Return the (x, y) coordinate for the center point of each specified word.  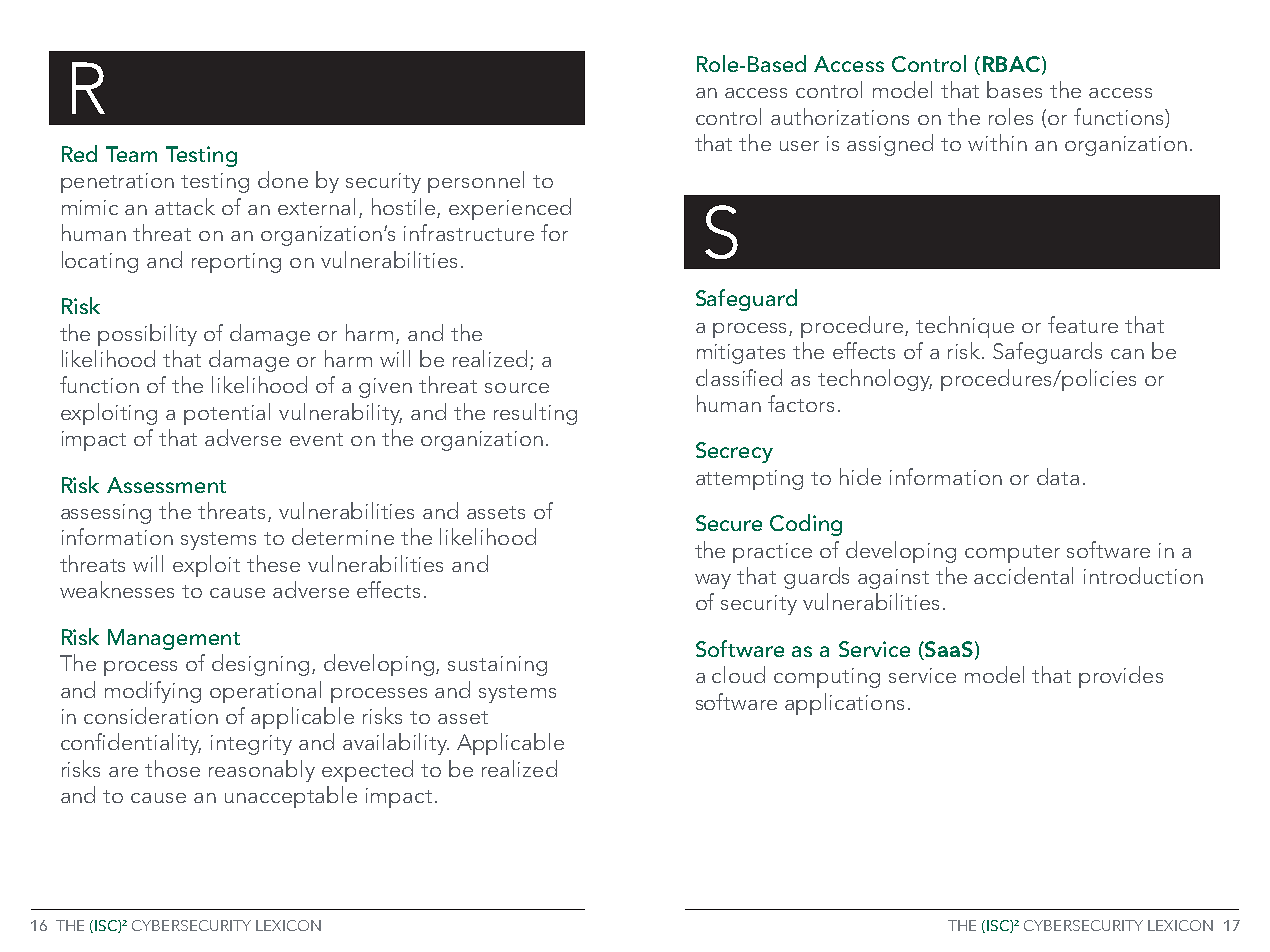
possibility (147, 335)
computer (1012, 554)
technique (965, 327)
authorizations (840, 116)
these (273, 563)
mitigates (741, 354)
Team (131, 154)
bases (1014, 89)
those (172, 768)
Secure (729, 523)
